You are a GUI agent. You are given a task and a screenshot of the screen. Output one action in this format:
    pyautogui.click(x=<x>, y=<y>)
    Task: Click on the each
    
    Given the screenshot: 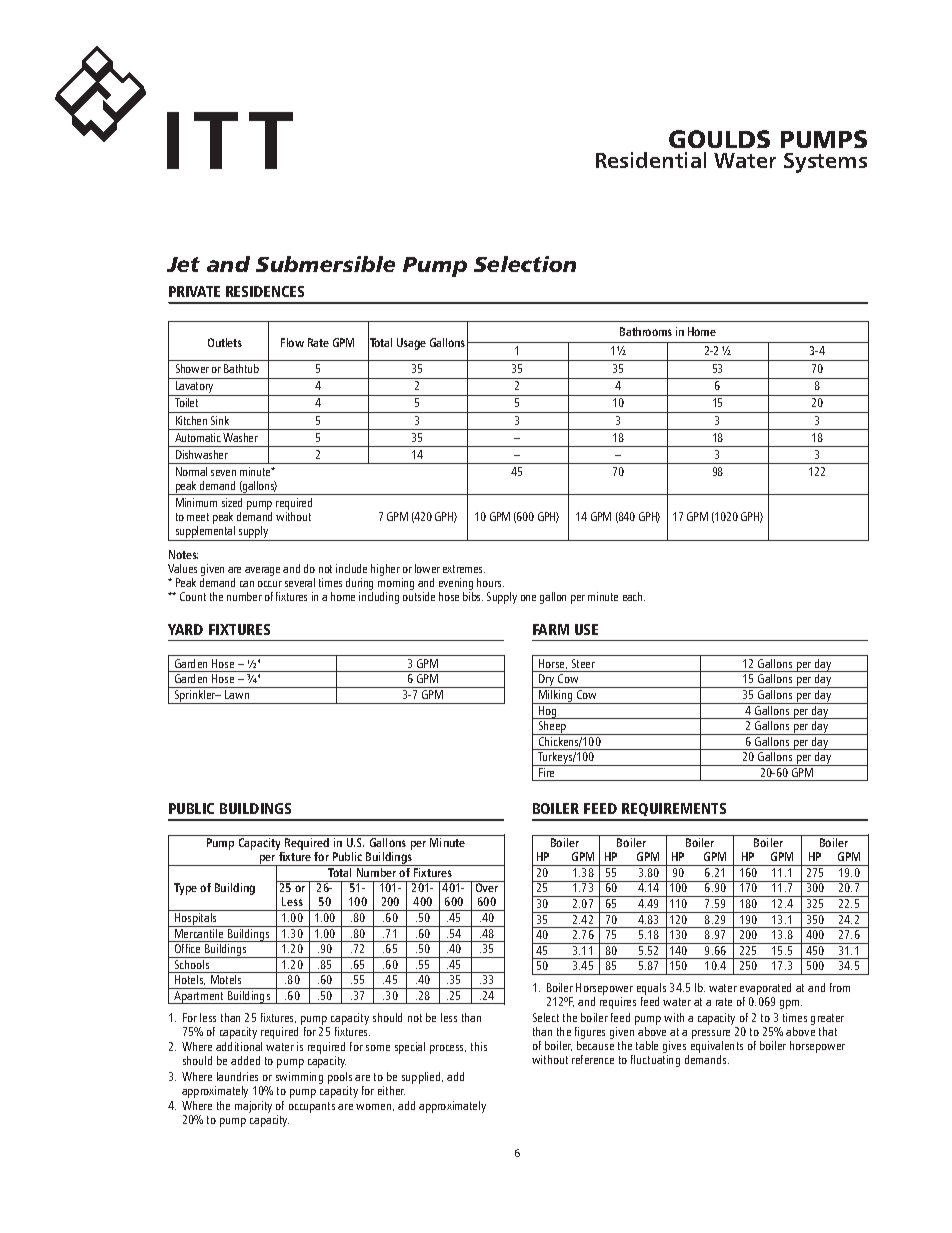 What is the action you would take?
    pyautogui.click(x=634, y=596)
